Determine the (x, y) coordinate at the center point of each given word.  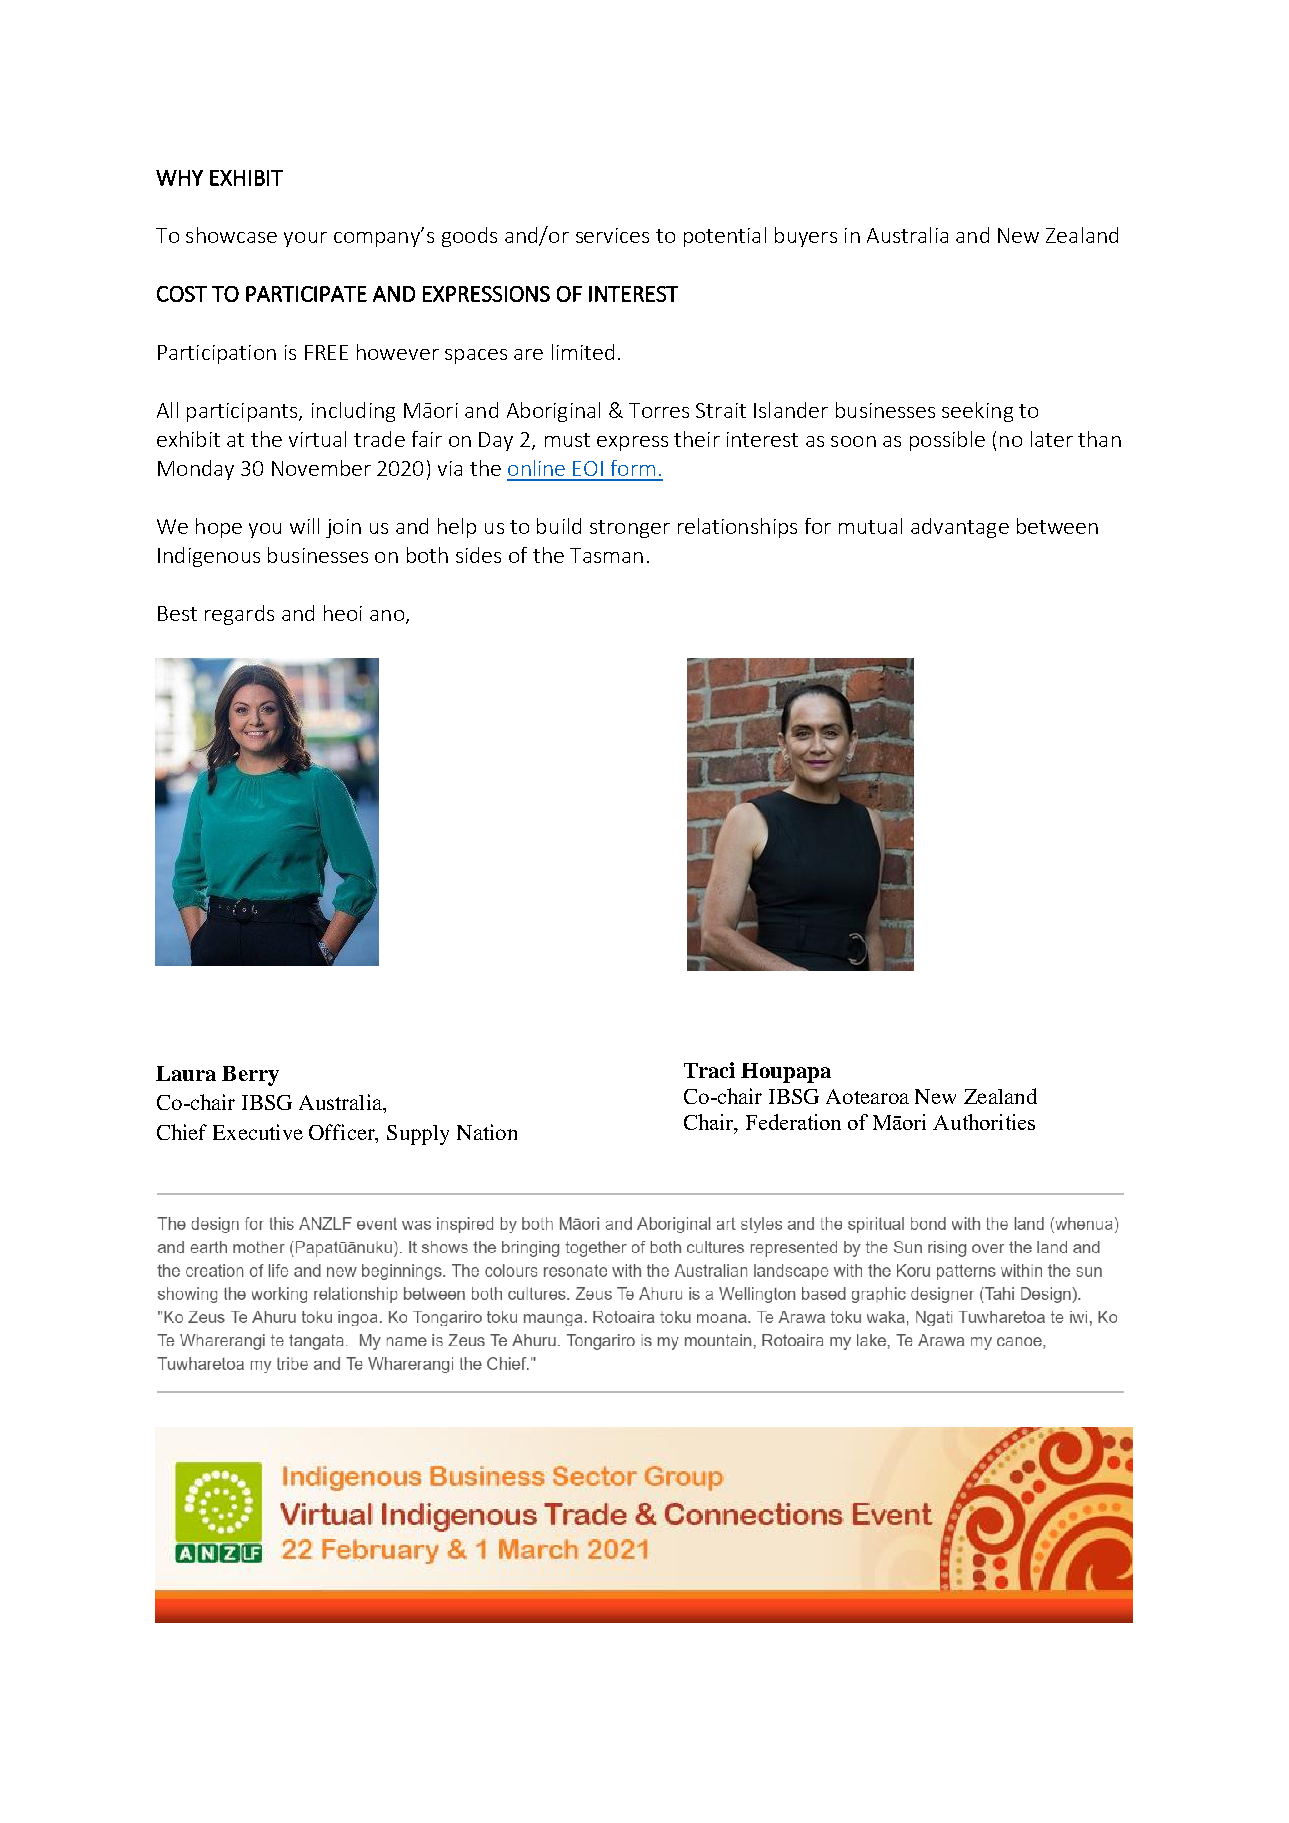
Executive (258, 1132)
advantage (960, 528)
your (305, 239)
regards (239, 615)
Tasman (606, 555)
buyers (806, 237)
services (612, 235)
